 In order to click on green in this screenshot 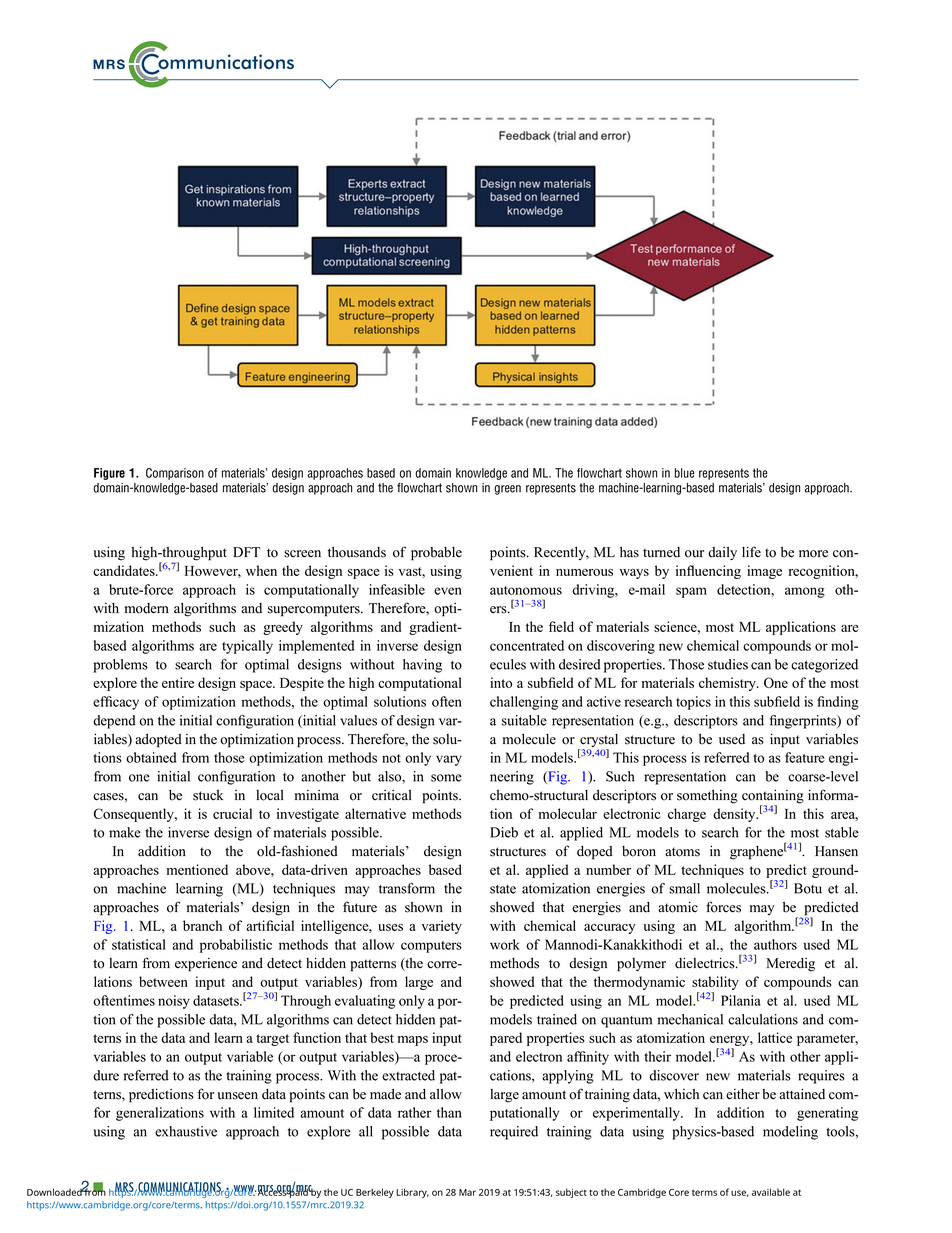, I will do `click(507, 490)`.
